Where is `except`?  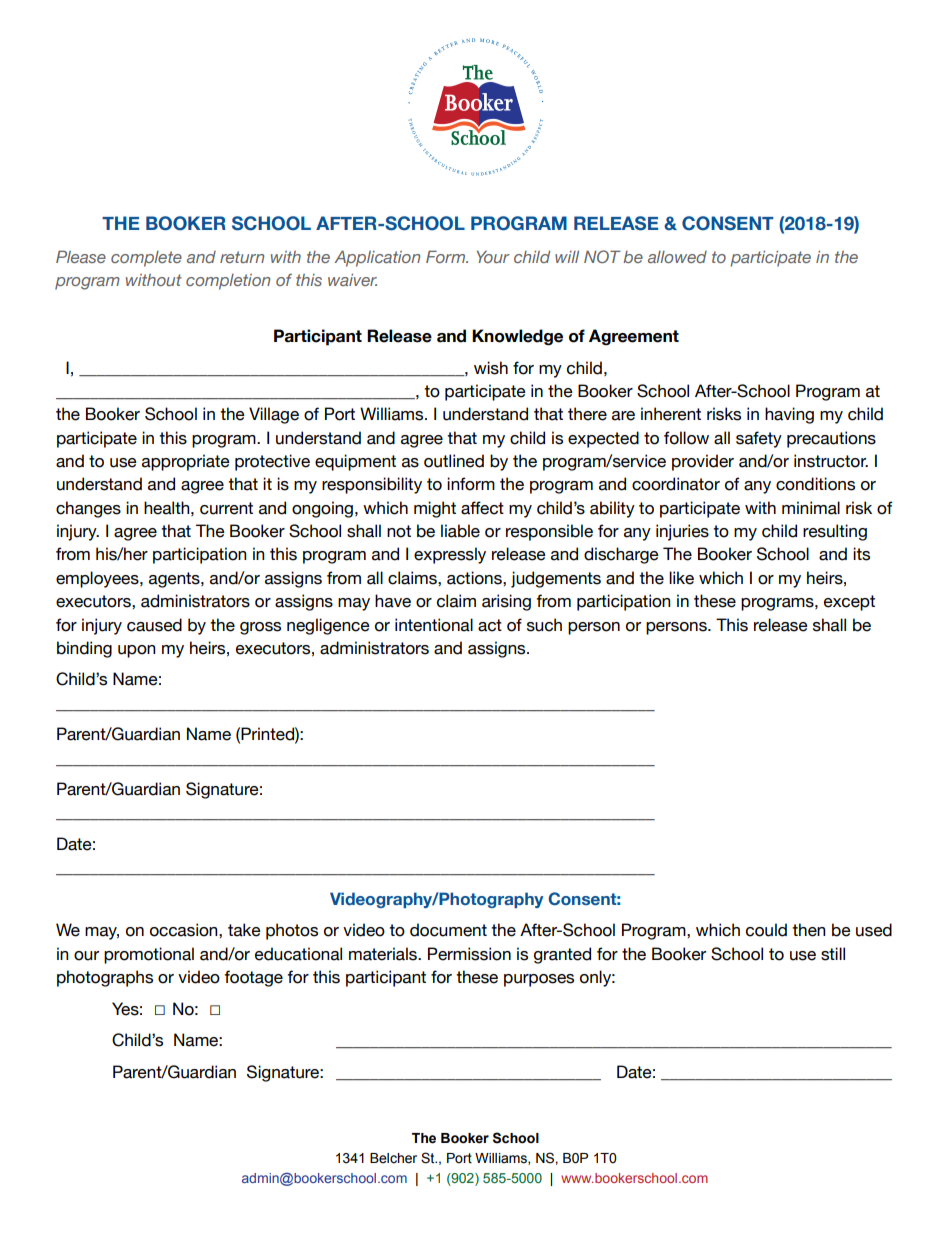 except is located at coordinates (849, 603).
